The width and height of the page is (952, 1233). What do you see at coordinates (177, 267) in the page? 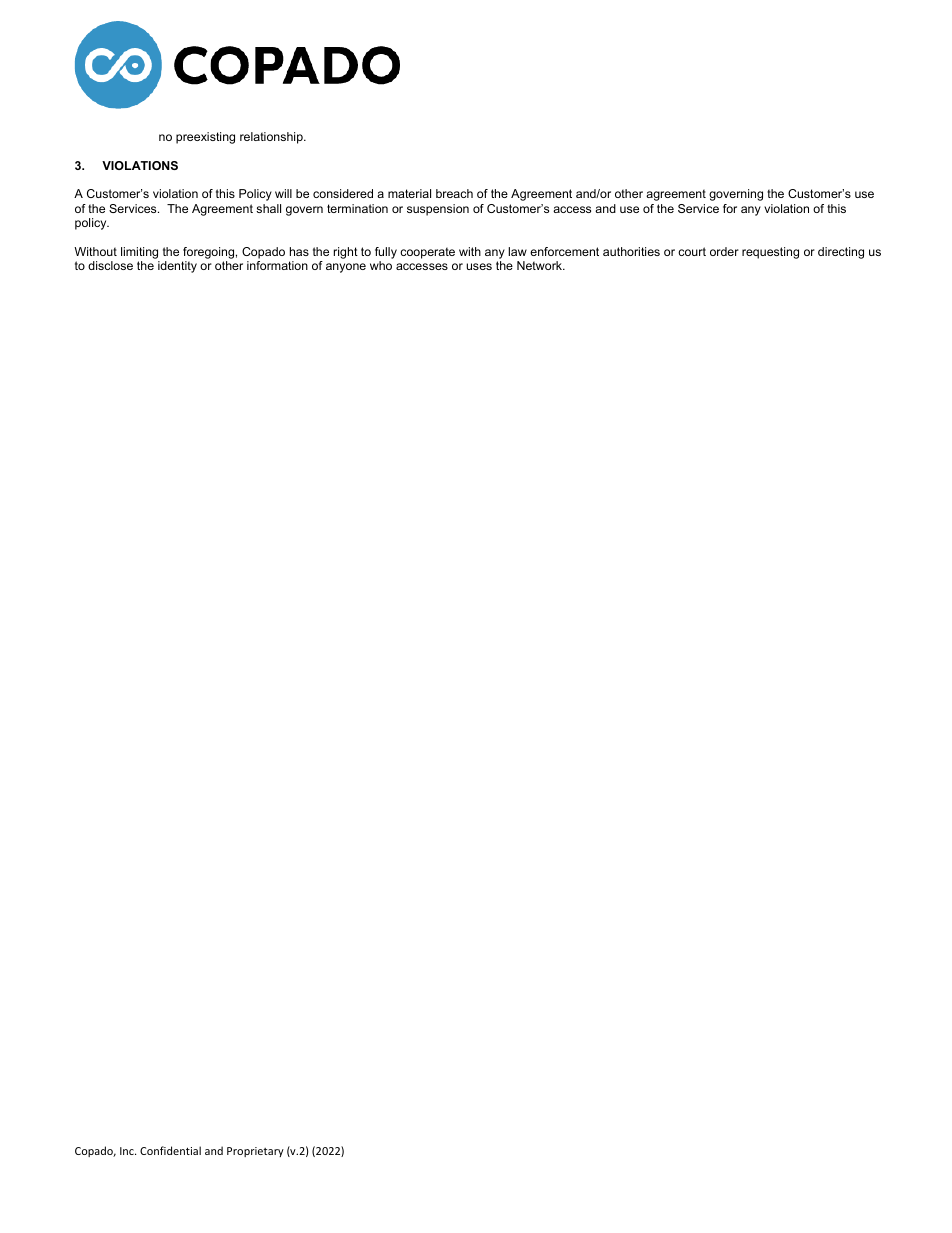
I see `identity` at bounding box center [177, 267].
